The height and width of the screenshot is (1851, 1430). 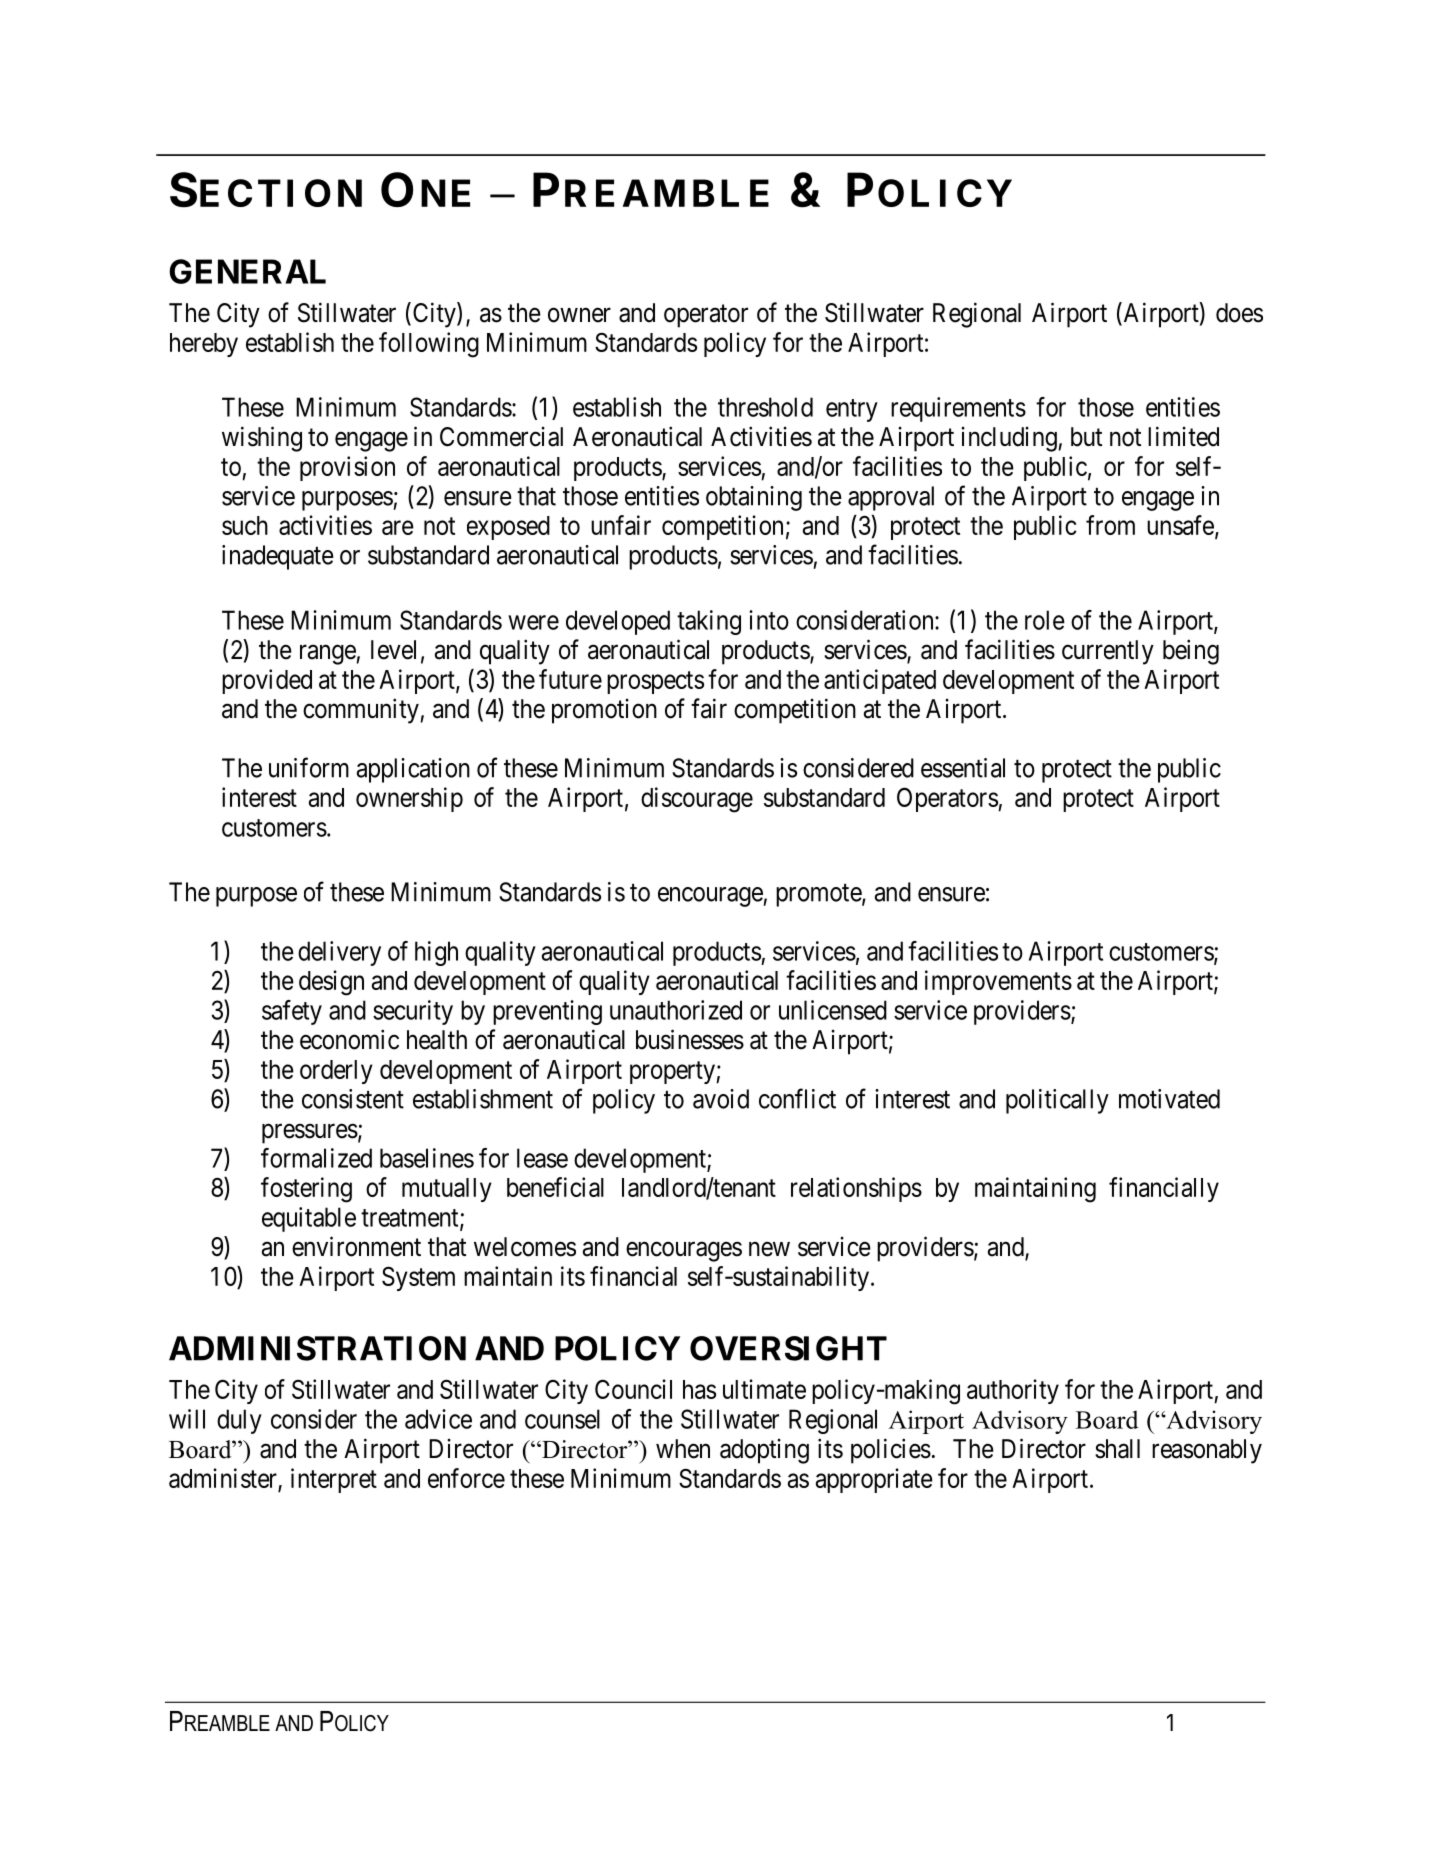 I want to click on shall, so click(x=1117, y=1449).
